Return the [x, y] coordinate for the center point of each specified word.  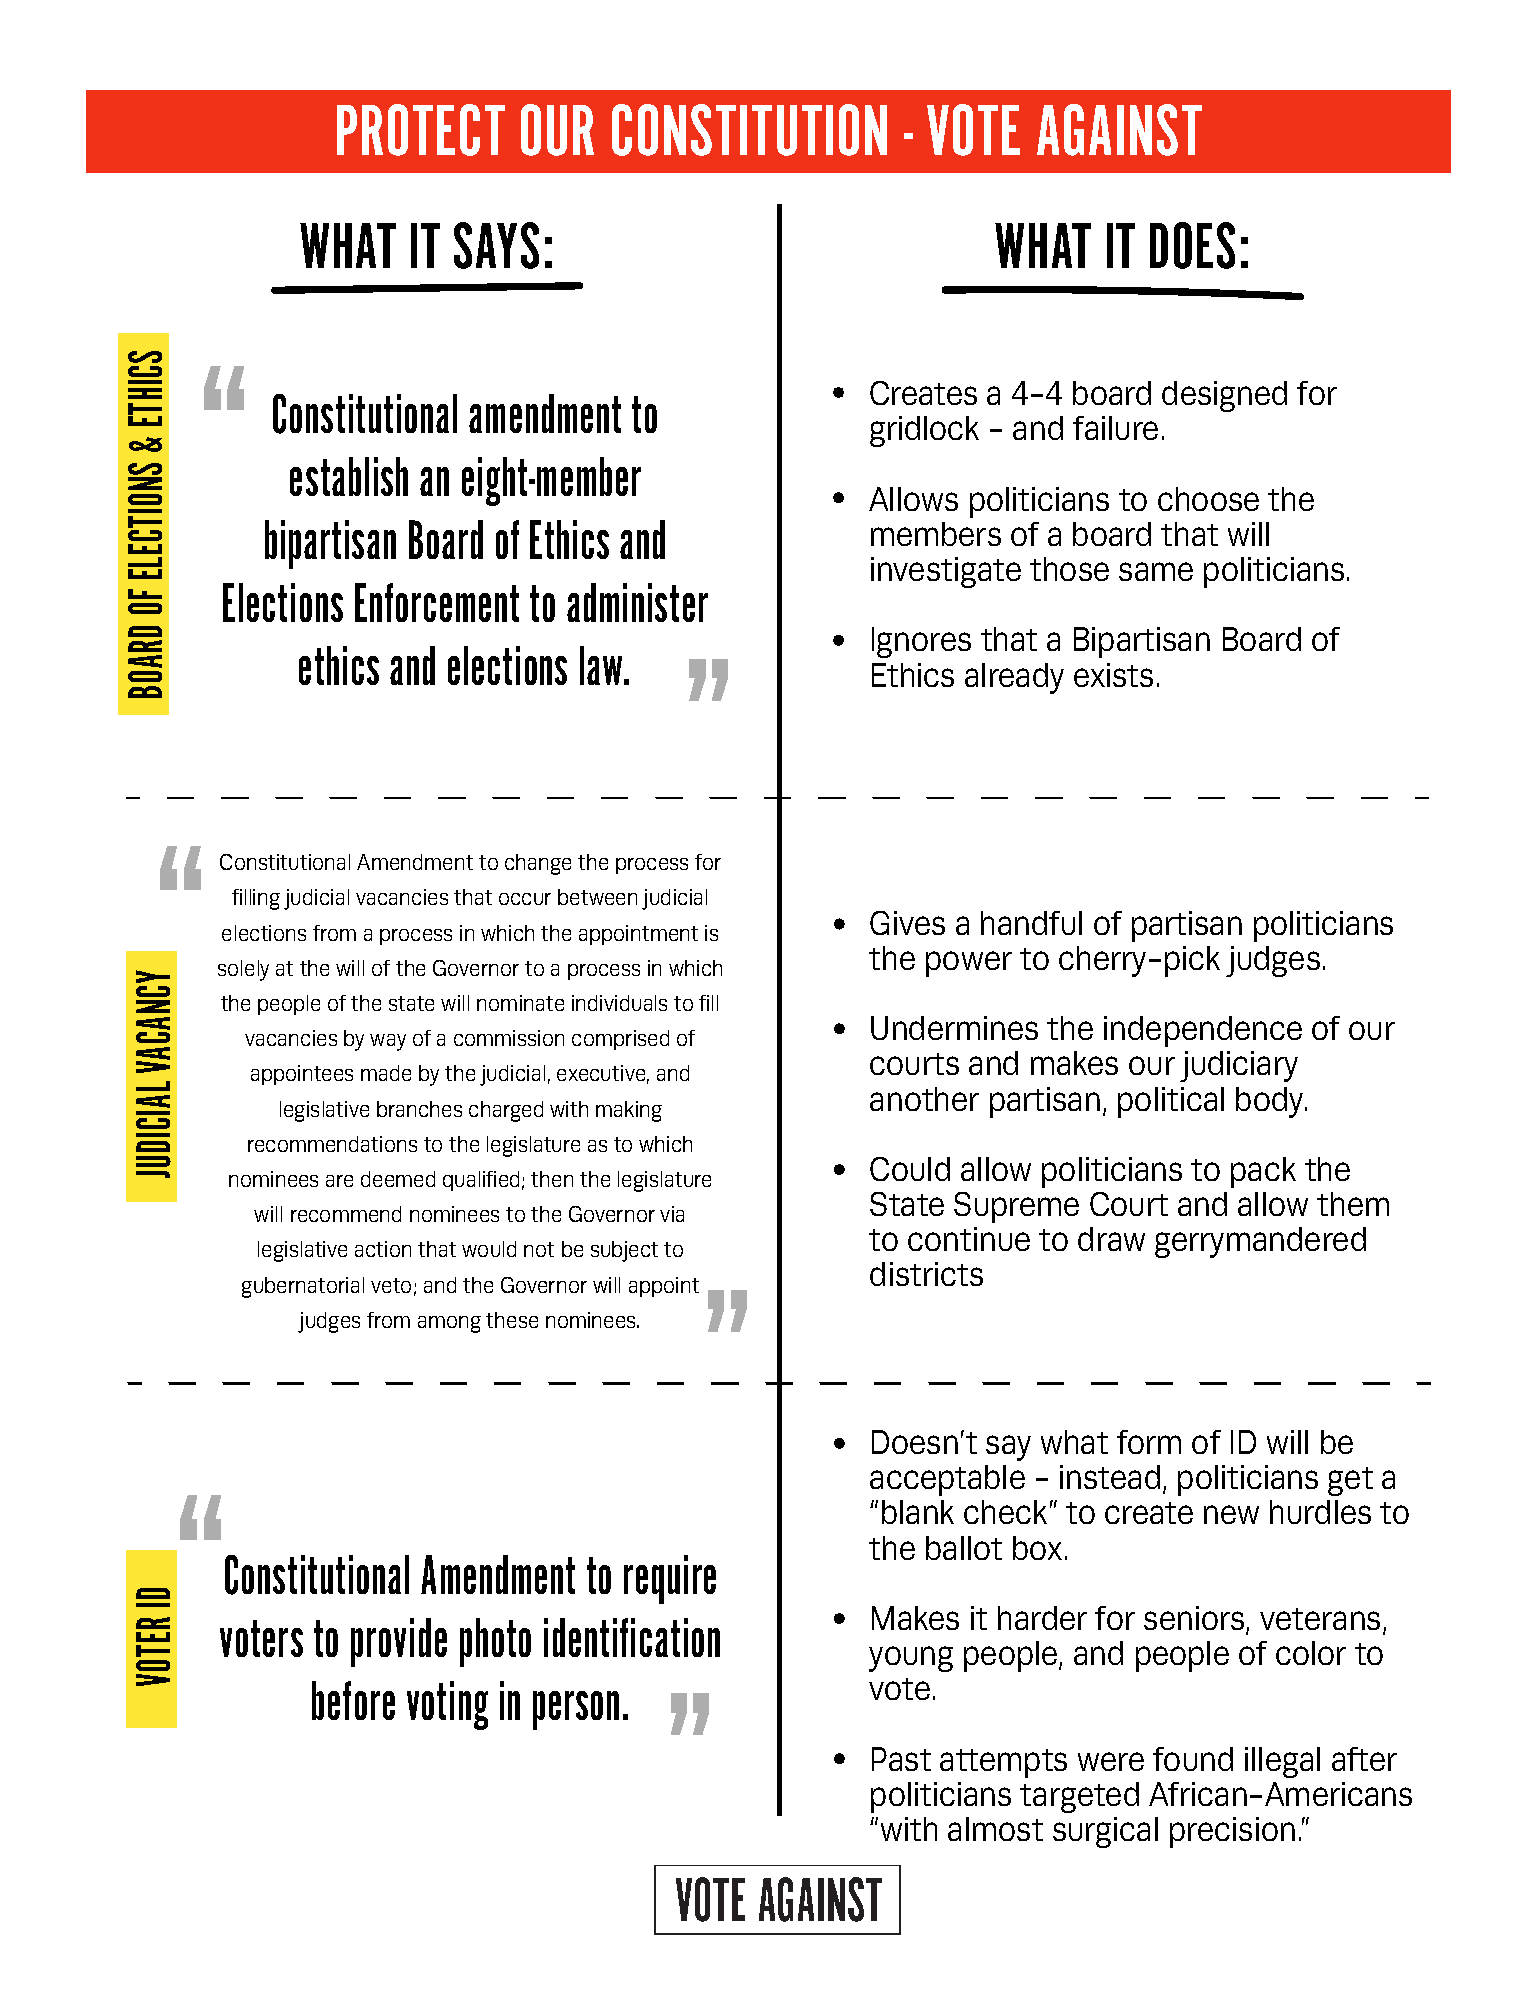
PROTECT [421, 130]
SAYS [496, 245]
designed [1224, 396]
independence [1203, 1031]
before [353, 1700]
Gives [907, 923]
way [388, 1042]
